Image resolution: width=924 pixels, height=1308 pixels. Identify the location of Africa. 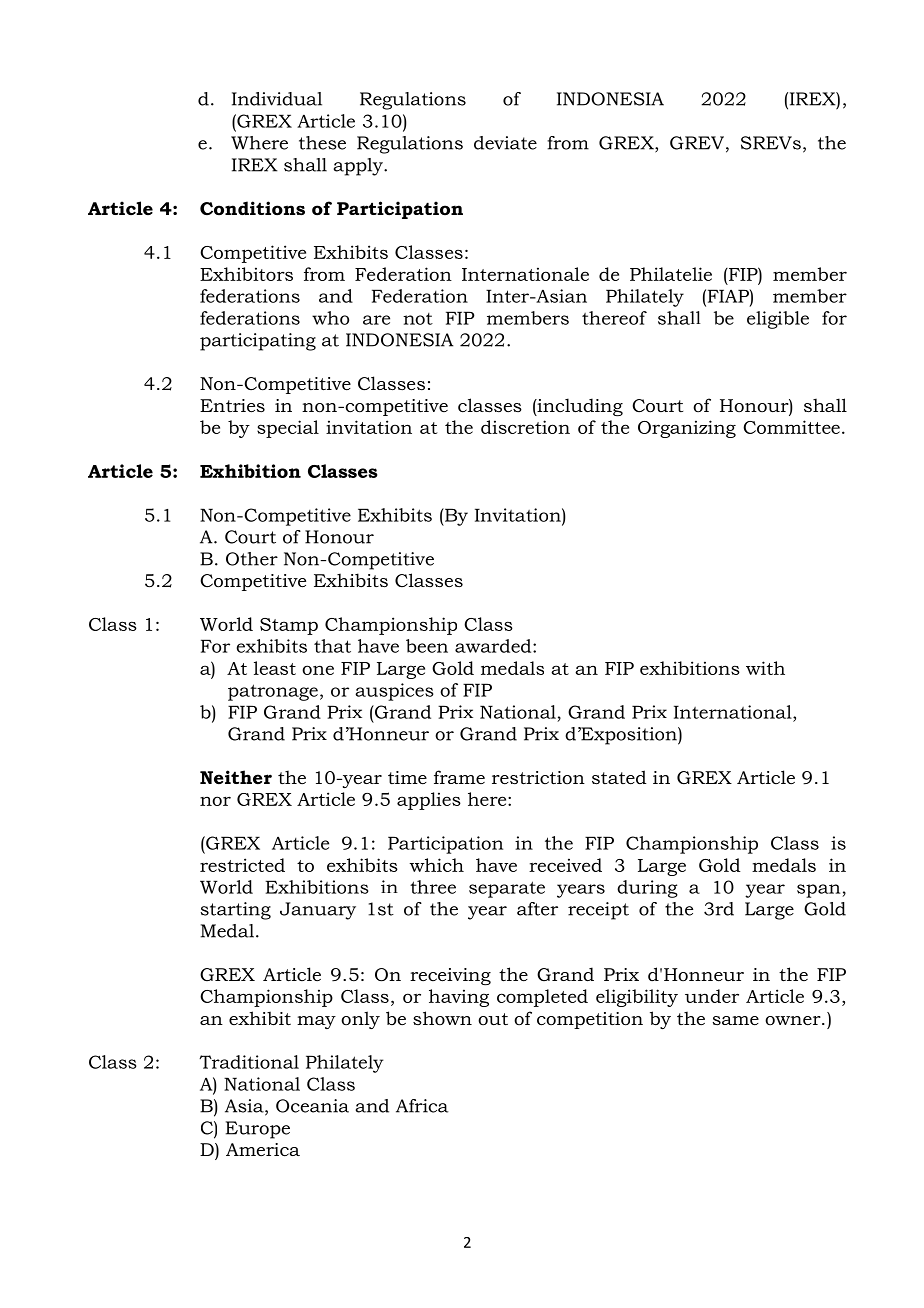
(422, 1106).
